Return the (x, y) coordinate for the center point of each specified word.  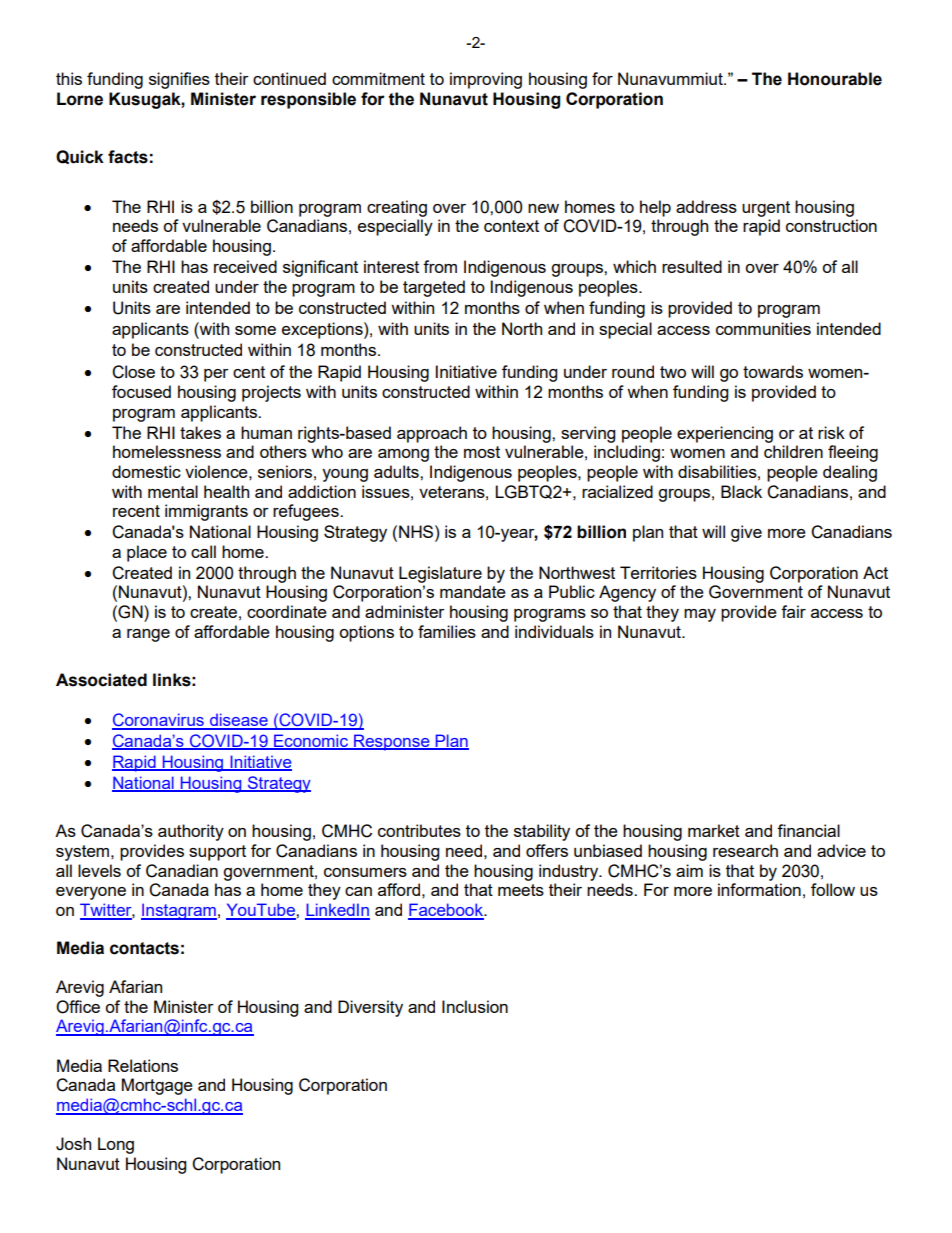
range (148, 635)
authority (191, 832)
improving (486, 80)
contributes (419, 830)
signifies (179, 80)
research (745, 850)
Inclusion (475, 1006)
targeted (434, 288)
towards (773, 371)
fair (793, 611)
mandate (473, 591)
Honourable (835, 79)
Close (133, 372)
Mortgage (157, 1086)
